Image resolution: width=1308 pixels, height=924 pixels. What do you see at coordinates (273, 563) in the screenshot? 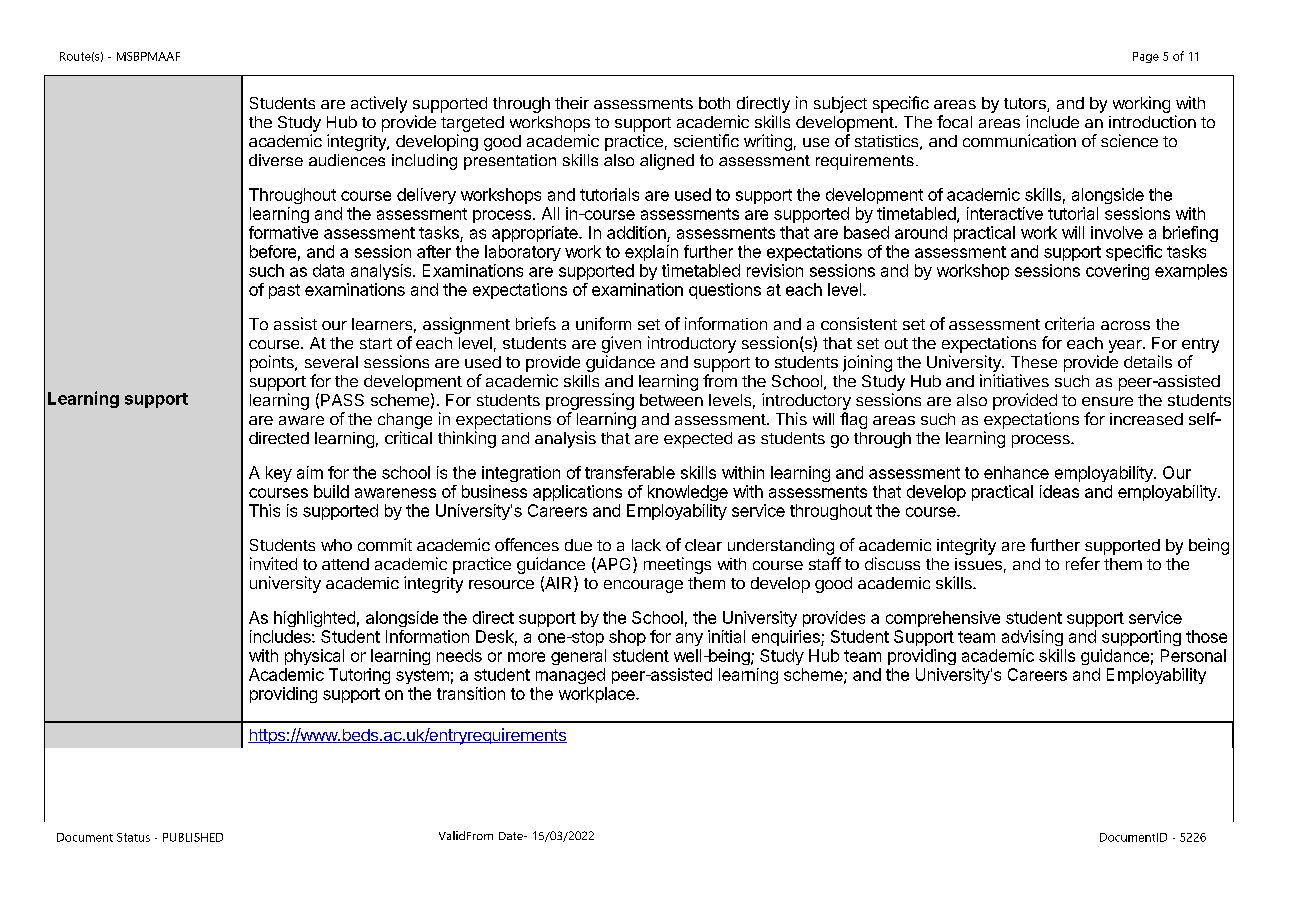
I see `invited` at bounding box center [273, 563].
